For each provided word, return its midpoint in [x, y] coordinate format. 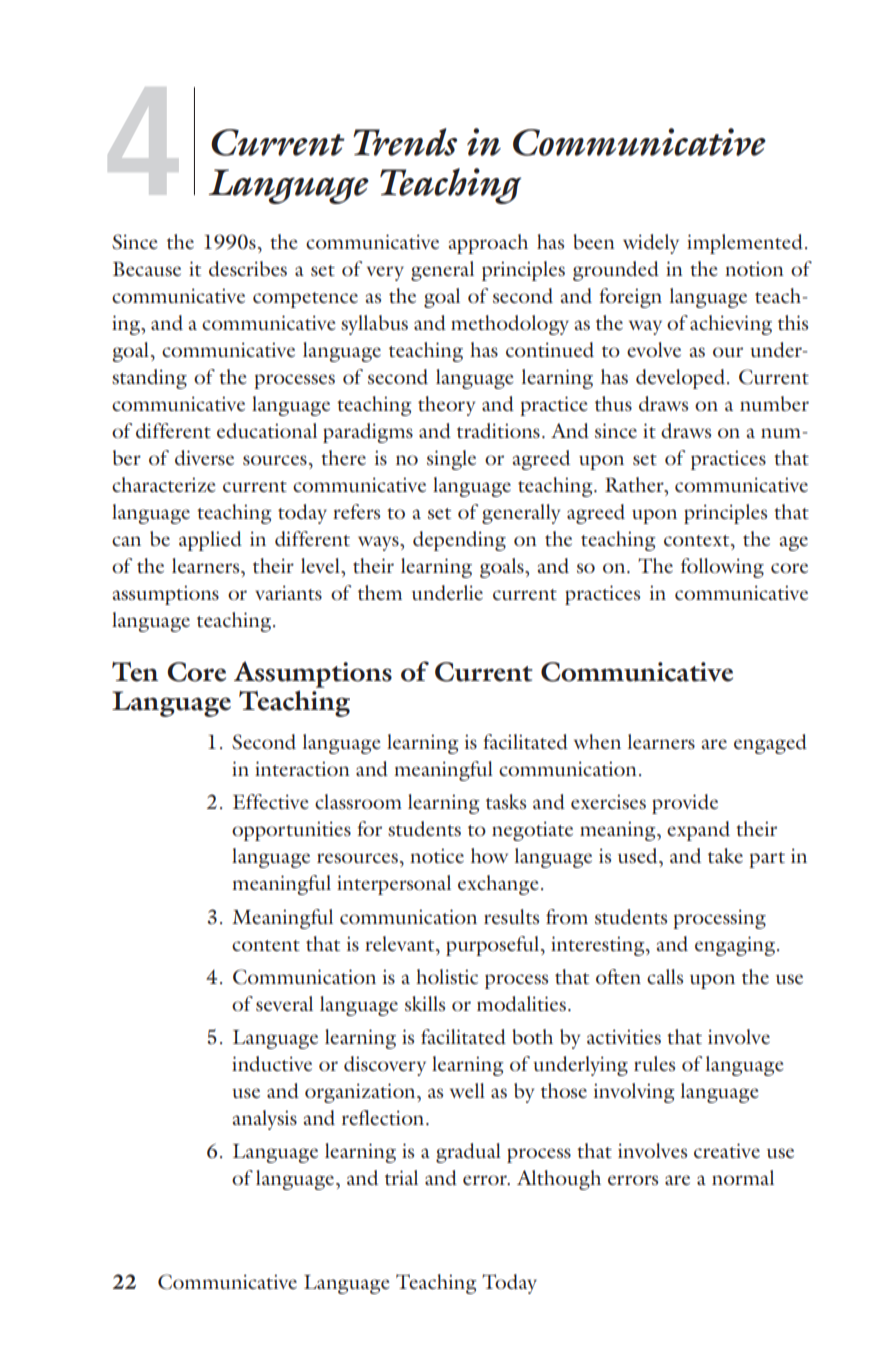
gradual [468, 1153]
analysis [265, 1120]
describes [248, 268]
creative [727, 1150]
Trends [405, 142]
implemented [745, 244]
